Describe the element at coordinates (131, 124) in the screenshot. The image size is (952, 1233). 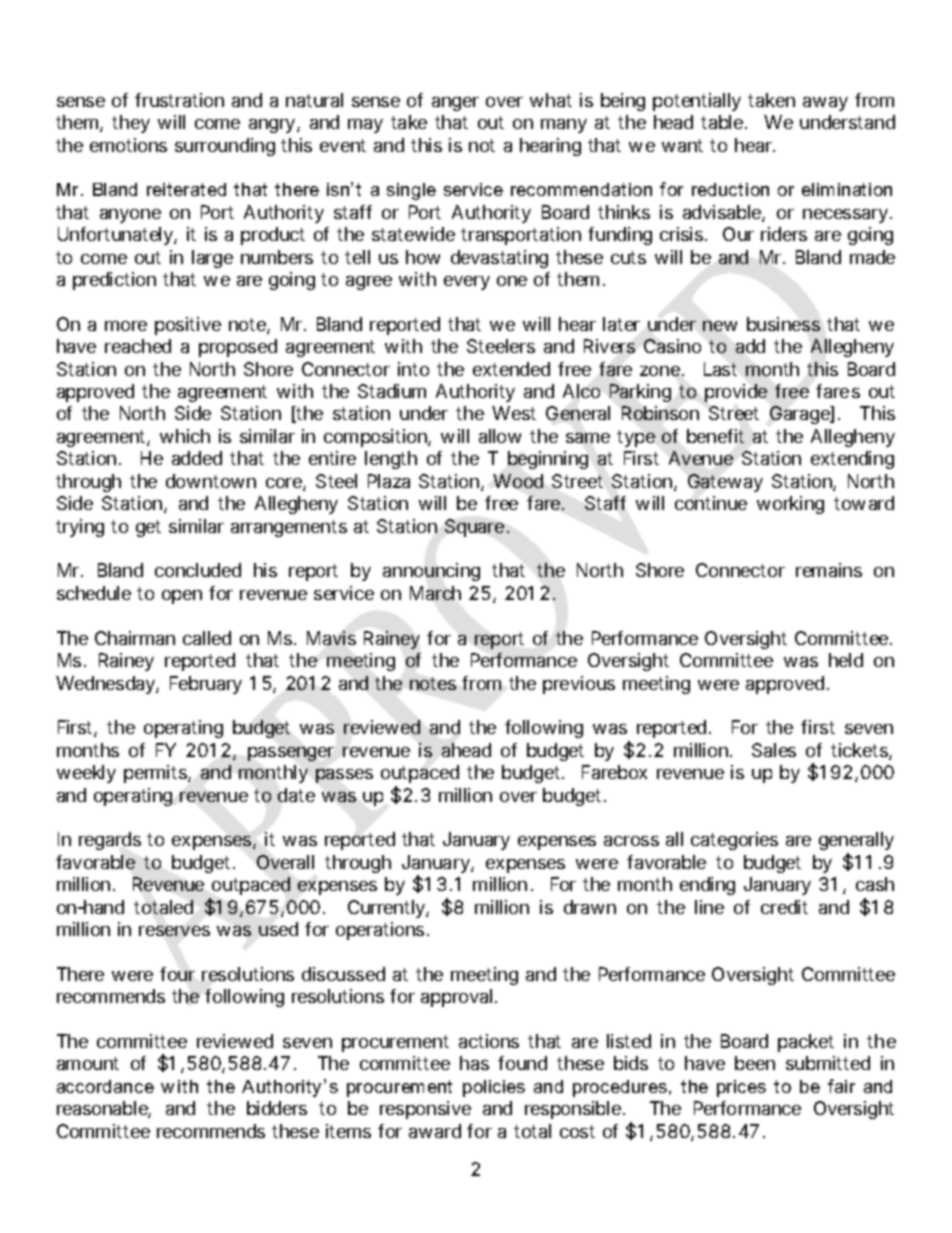
I see `they` at that location.
